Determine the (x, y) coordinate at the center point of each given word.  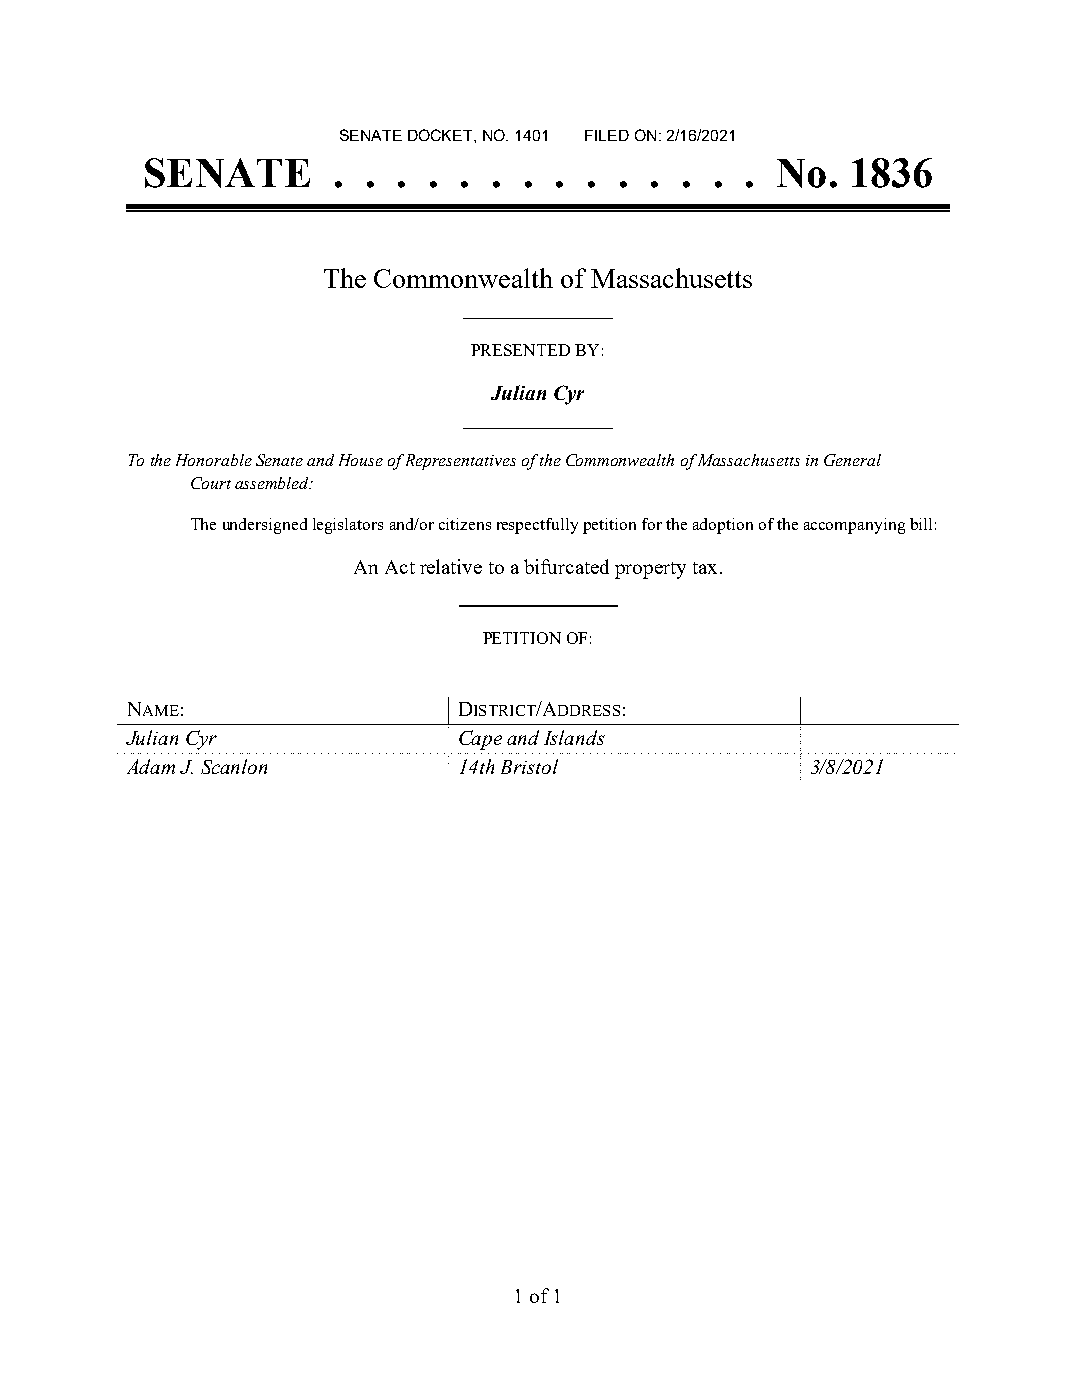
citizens (465, 524)
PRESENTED (520, 350)
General (852, 460)
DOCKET (441, 135)
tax (705, 568)
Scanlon (234, 766)
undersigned (265, 526)
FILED (607, 135)
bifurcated (566, 566)
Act (400, 567)
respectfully (537, 526)
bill (921, 524)
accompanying (854, 526)
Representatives (461, 462)
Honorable (214, 460)
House (361, 460)
